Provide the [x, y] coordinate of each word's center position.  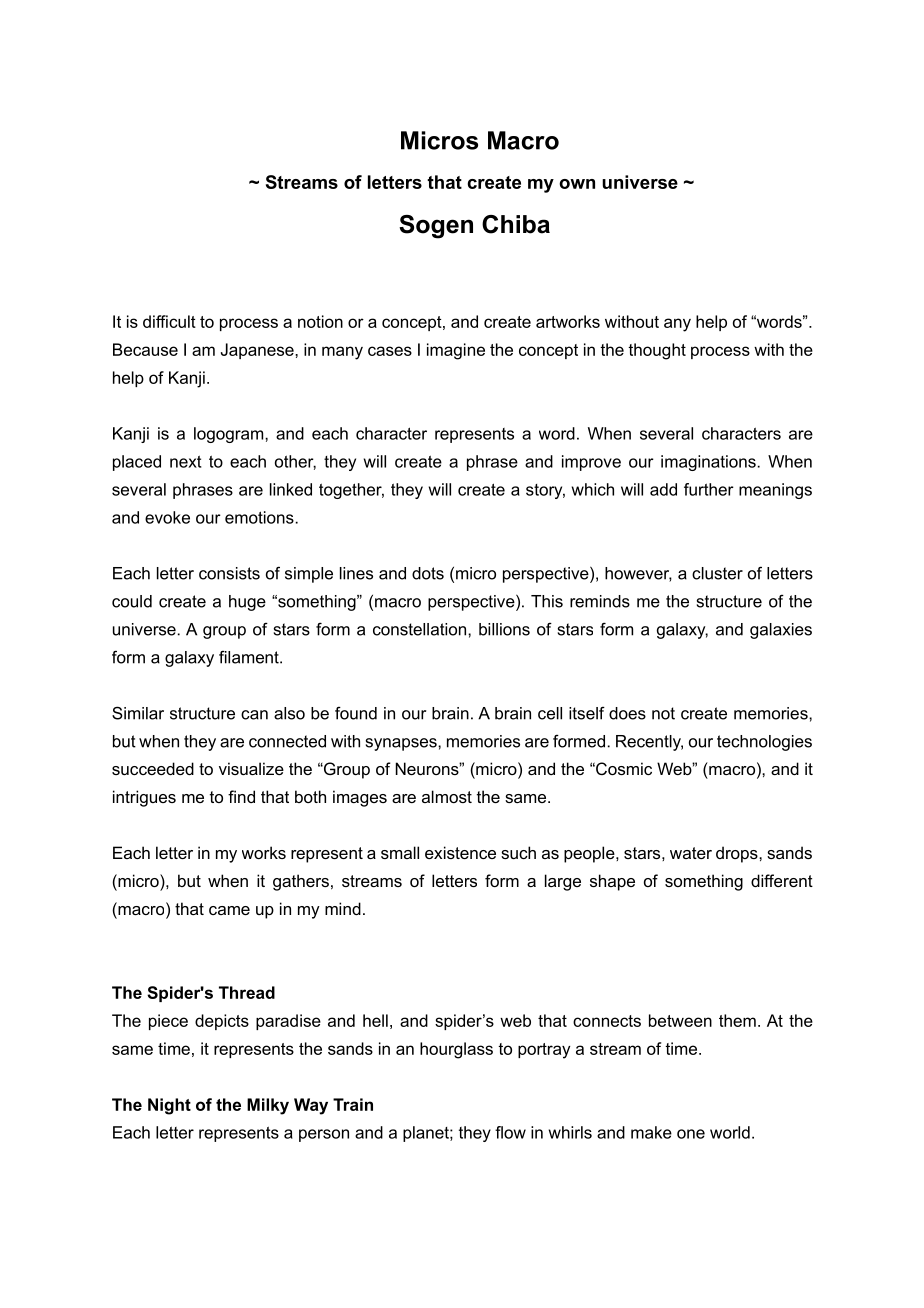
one [691, 1134]
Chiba [516, 224]
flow [510, 1132]
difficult [169, 321]
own [577, 184]
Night [169, 1106]
